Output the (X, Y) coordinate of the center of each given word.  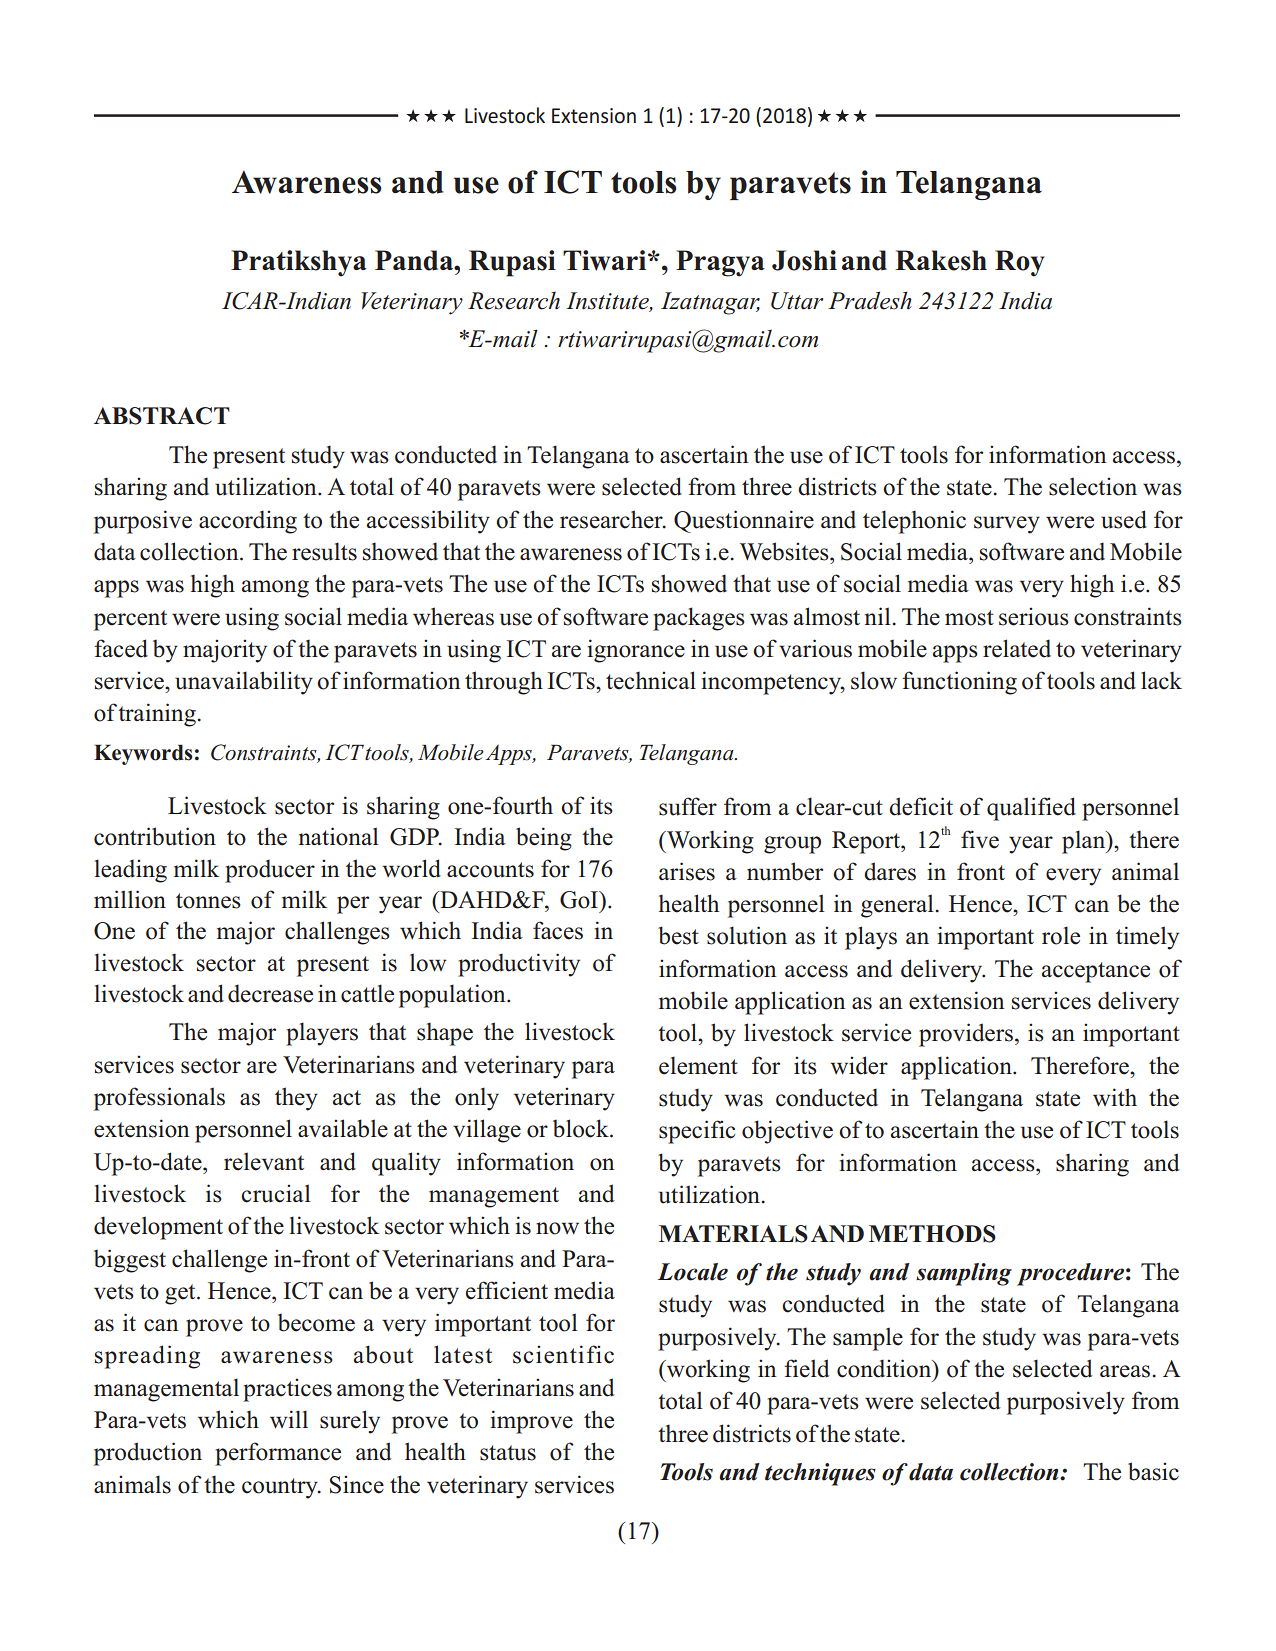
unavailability (244, 683)
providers (966, 1035)
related (1017, 648)
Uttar (797, 301)
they (296, 1099)
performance (278, 1454)
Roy (1020, 263)
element (698, 1065)
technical (651, 680)
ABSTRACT (162, 416)
